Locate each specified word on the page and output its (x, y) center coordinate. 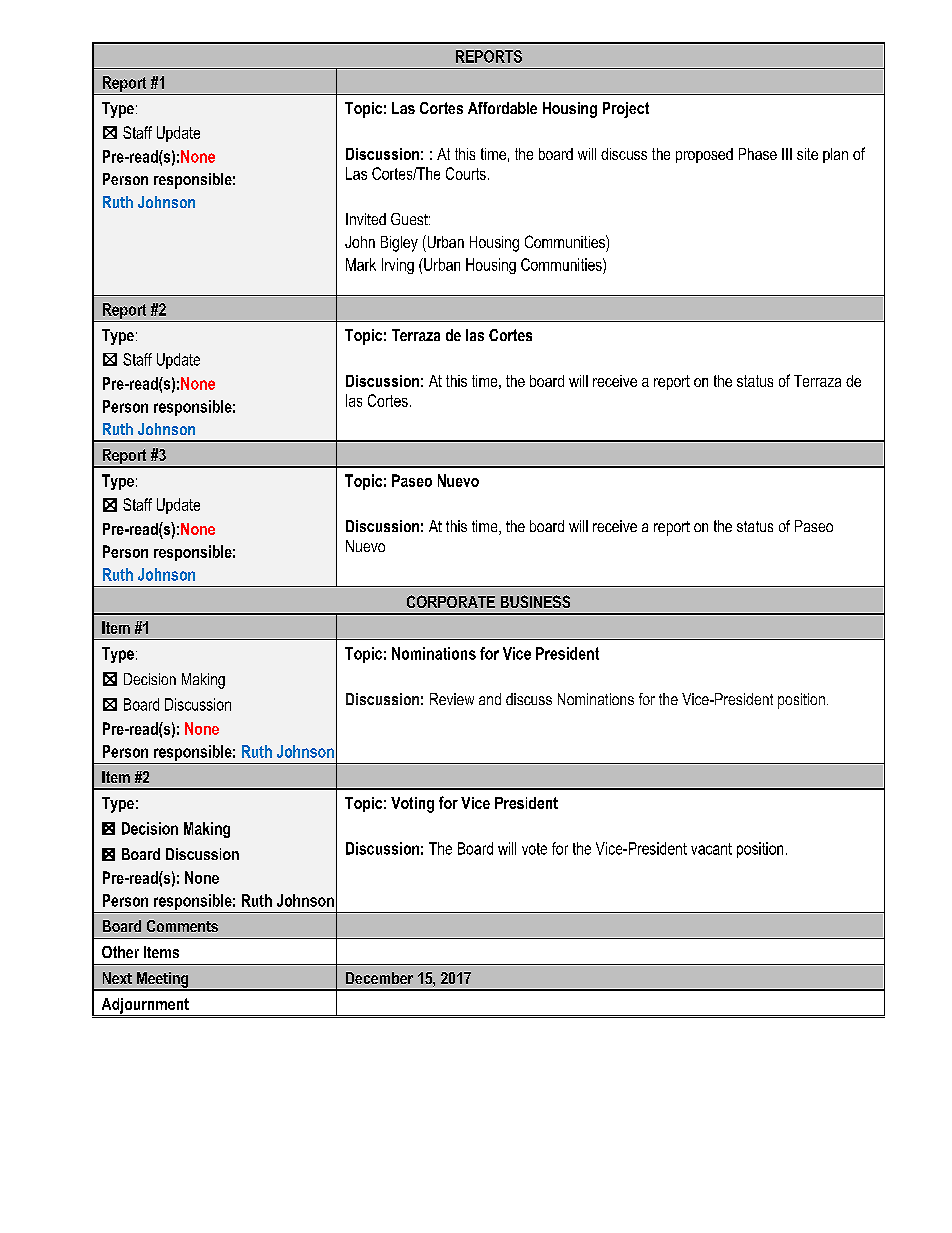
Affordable (502, 108)
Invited (366, 219)
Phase (758, 154)
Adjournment (145, 1007)
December (379, 978)
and (490, 699)
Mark (361, 264)
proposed (704, 155)
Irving (398, 266)
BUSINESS (535, 601)
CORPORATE (451, 601)
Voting (412, 805)
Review (452, 699)
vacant (711, 849)
